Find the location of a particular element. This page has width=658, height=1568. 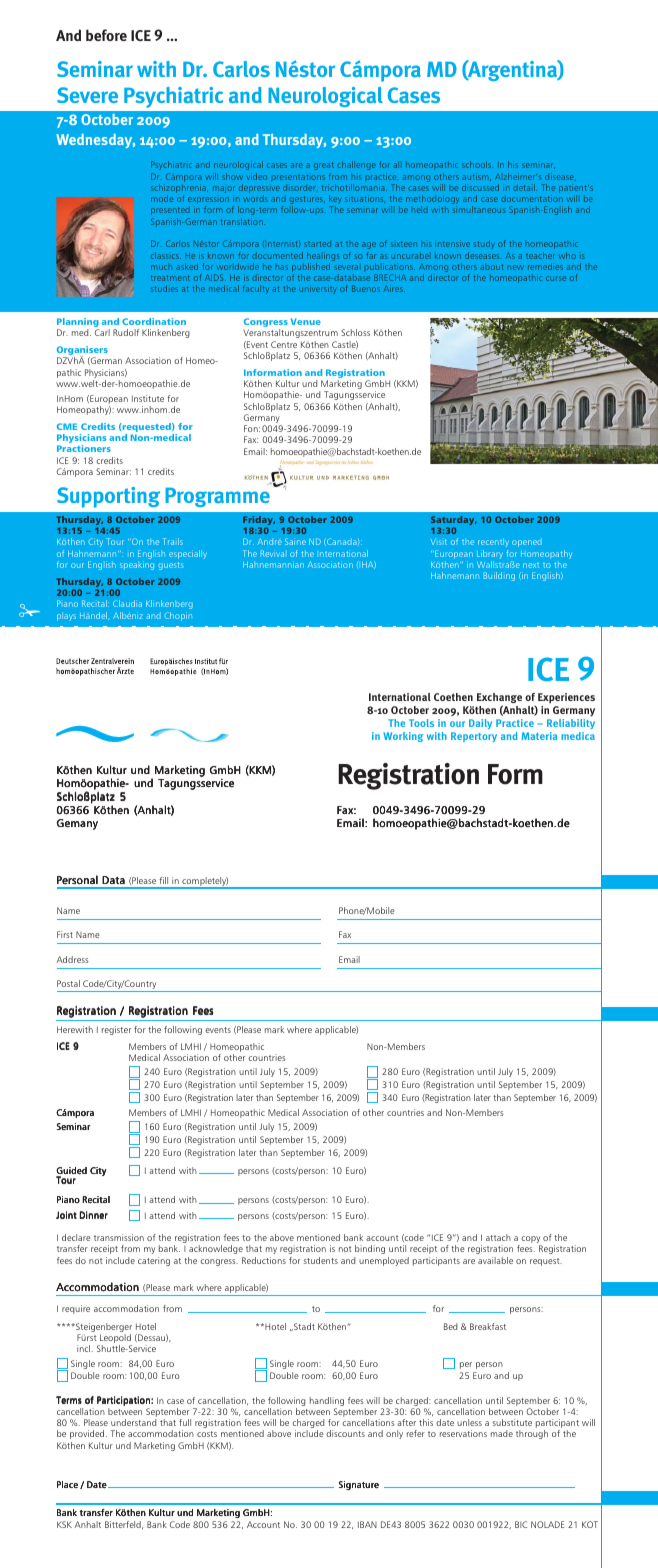

Signature is located at coordinates (359, 1485).
